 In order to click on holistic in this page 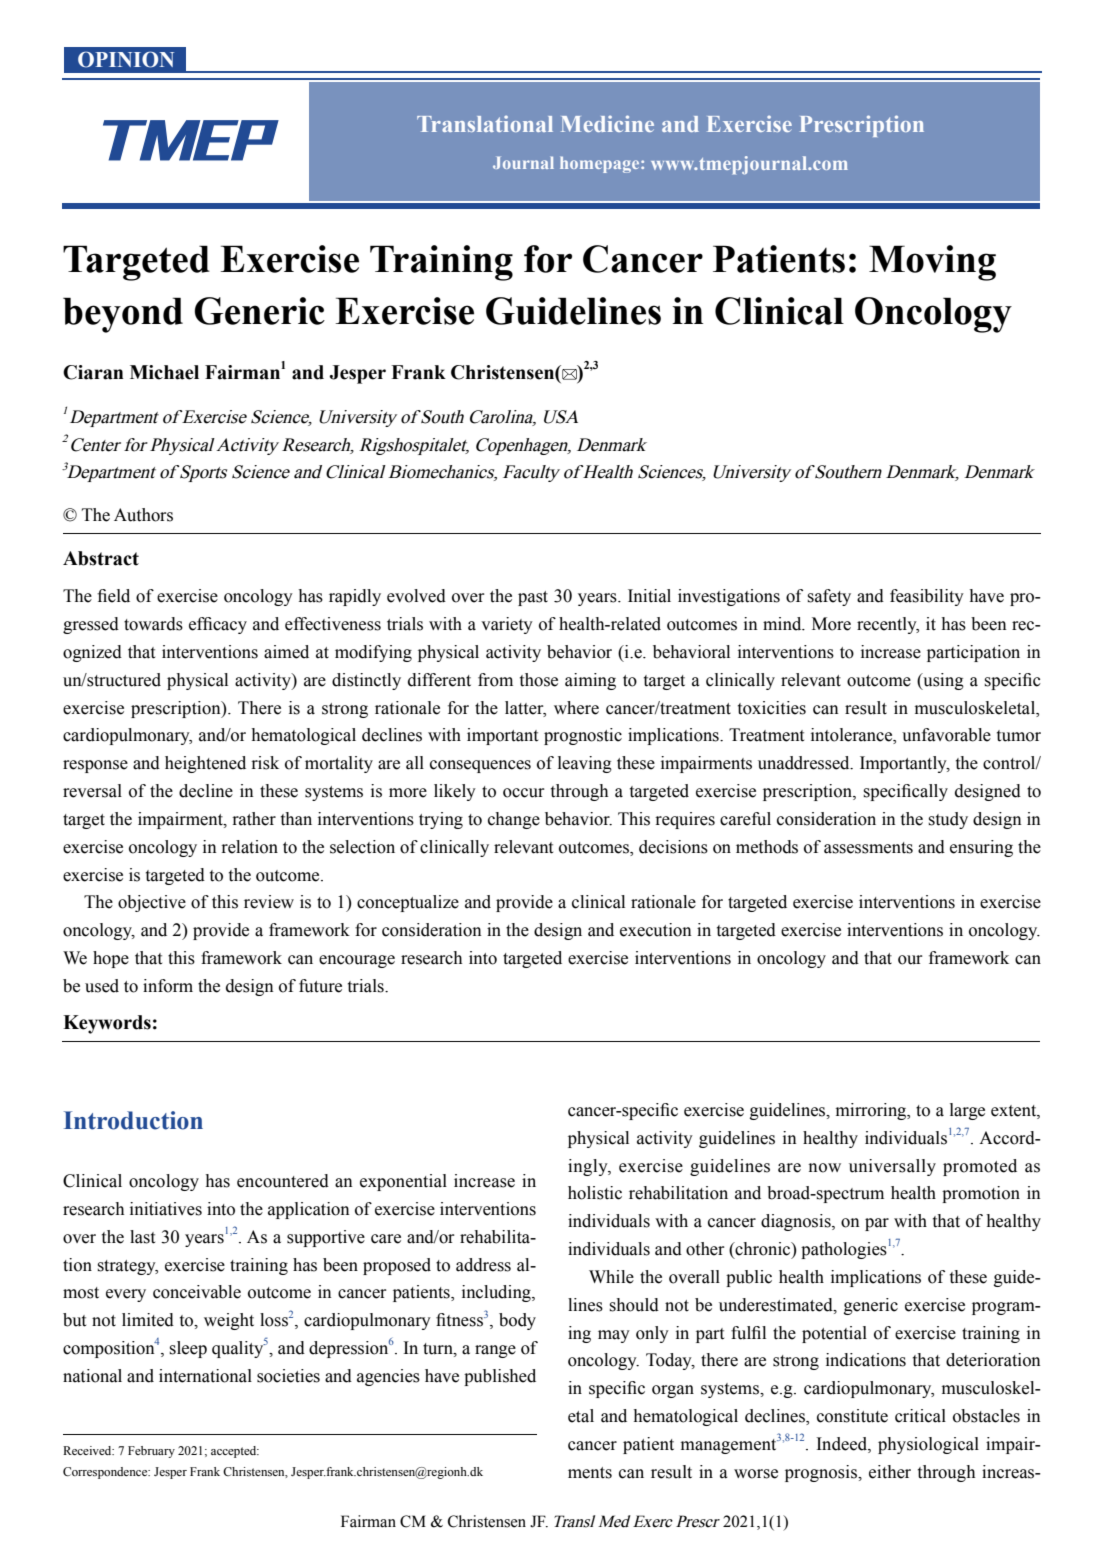, I will do `click(595, 1193)`.
